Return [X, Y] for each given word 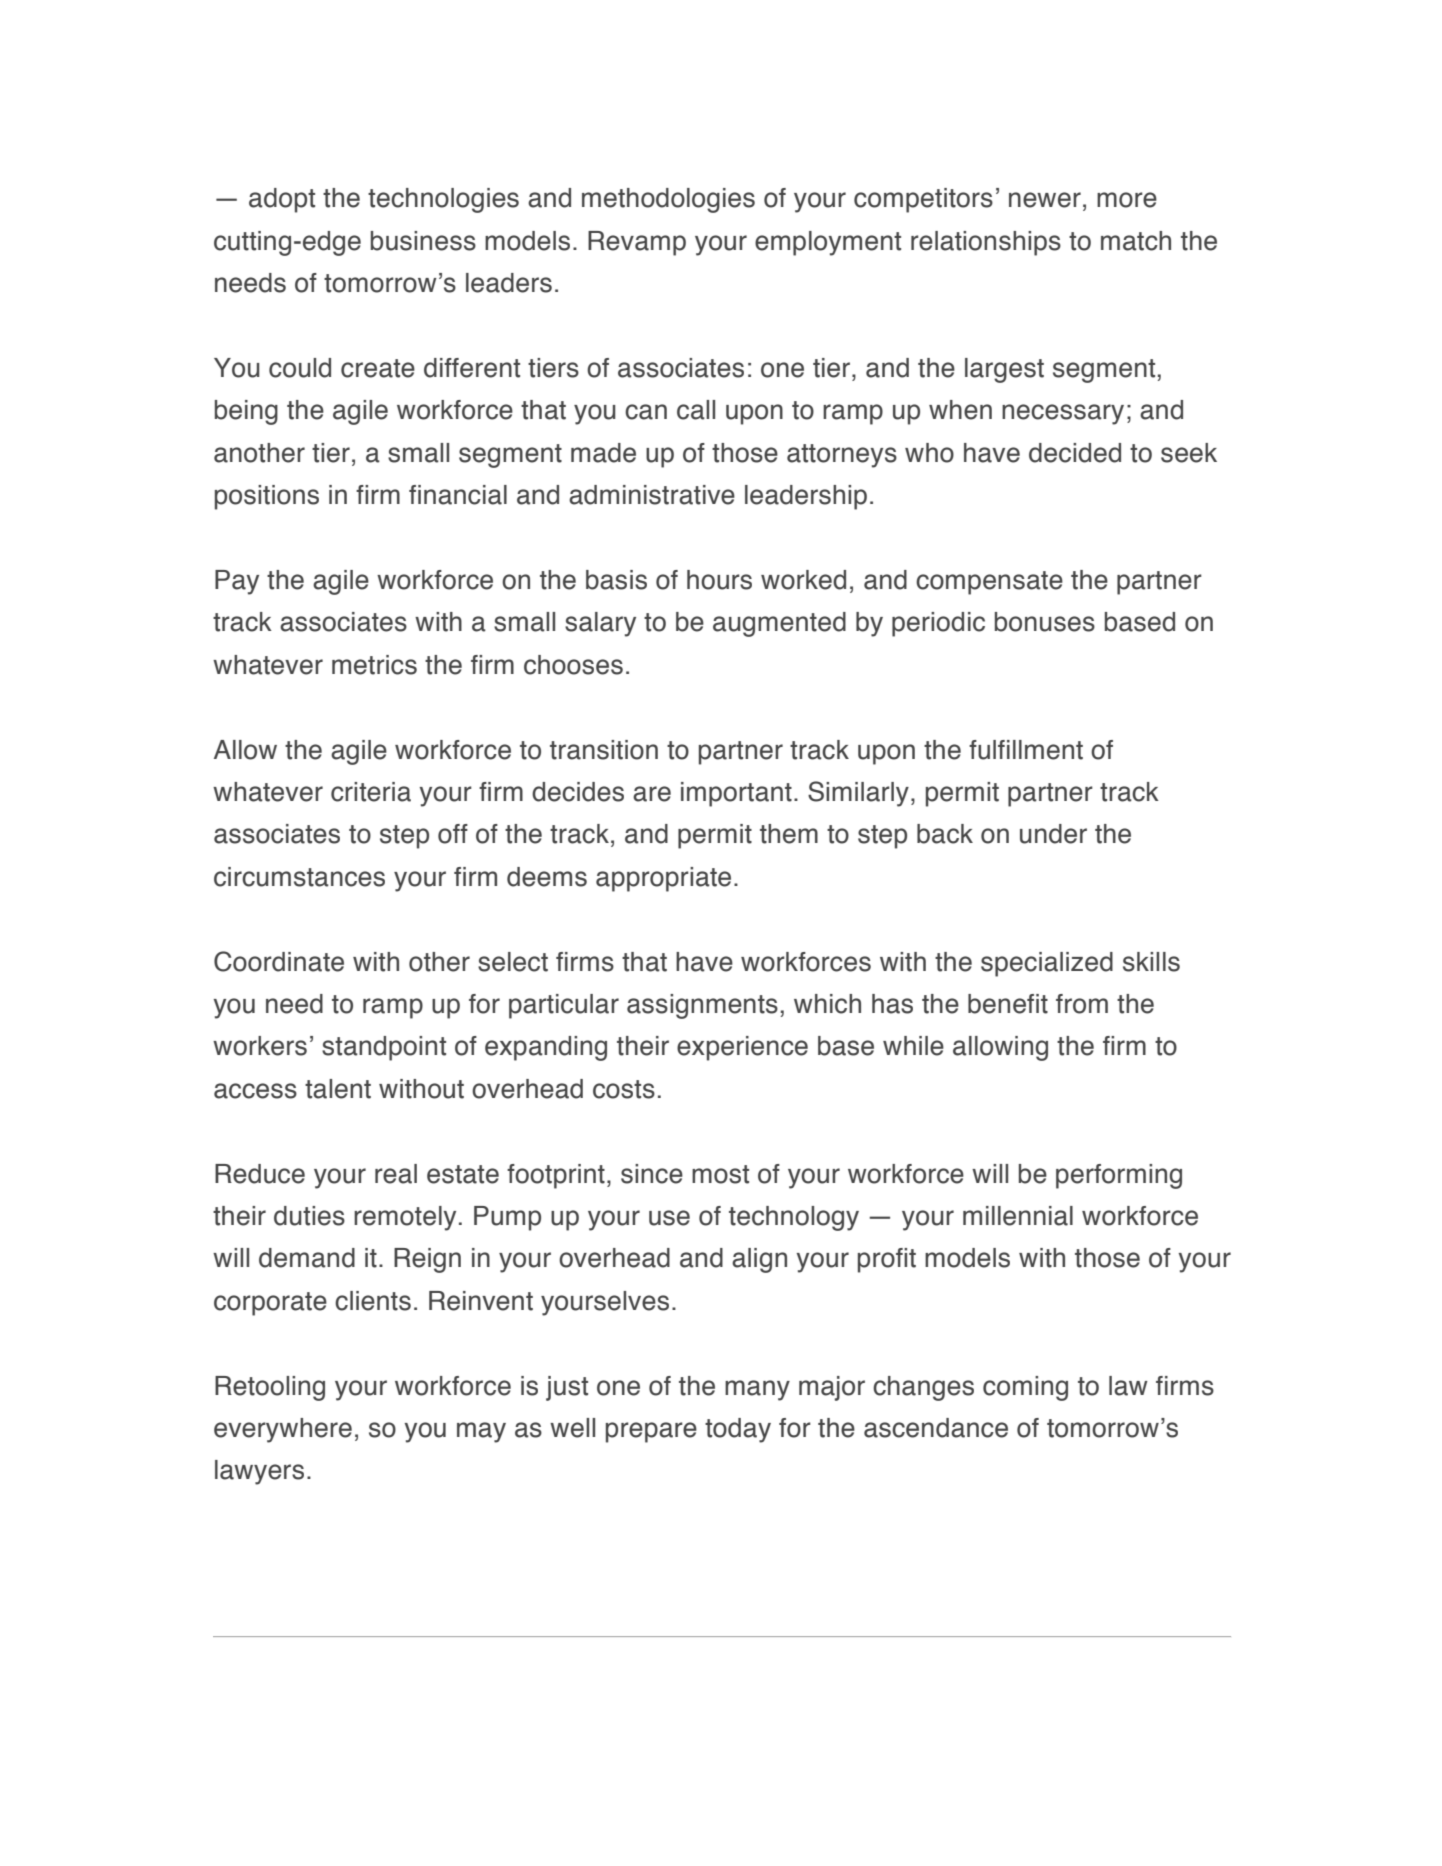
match [1136, 241]
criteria [371, 792]
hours [719, 580]
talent [338, 1089]
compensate [989, 583]
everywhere [283, 1430]
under [1053, 834]
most [720, 1174]
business [423, 241]
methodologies [668, 200]
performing [1119, 1176]
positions [267, 497]
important [736, 794]
